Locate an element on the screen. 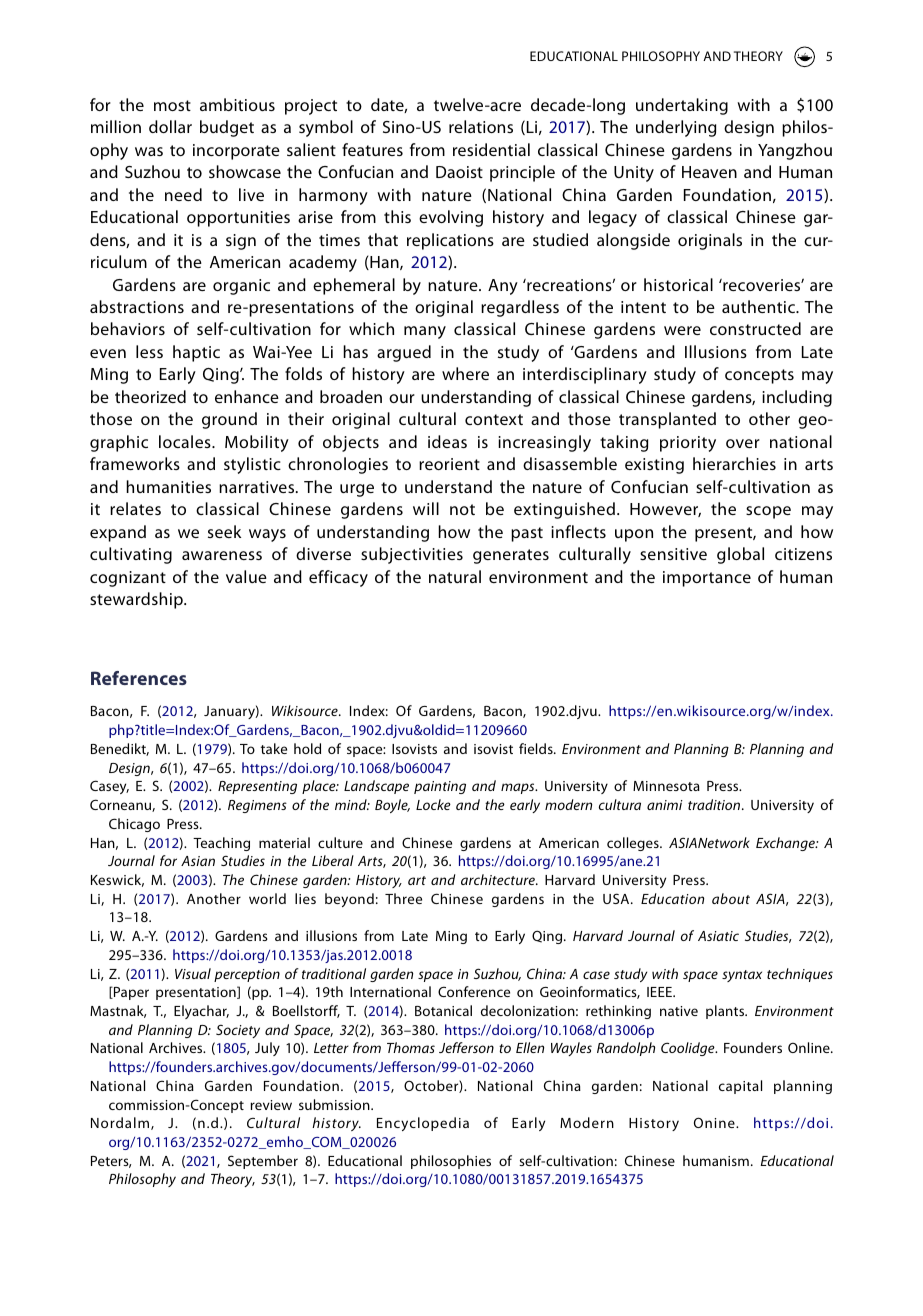  hierarchies is located at coordinates (734, 463).
